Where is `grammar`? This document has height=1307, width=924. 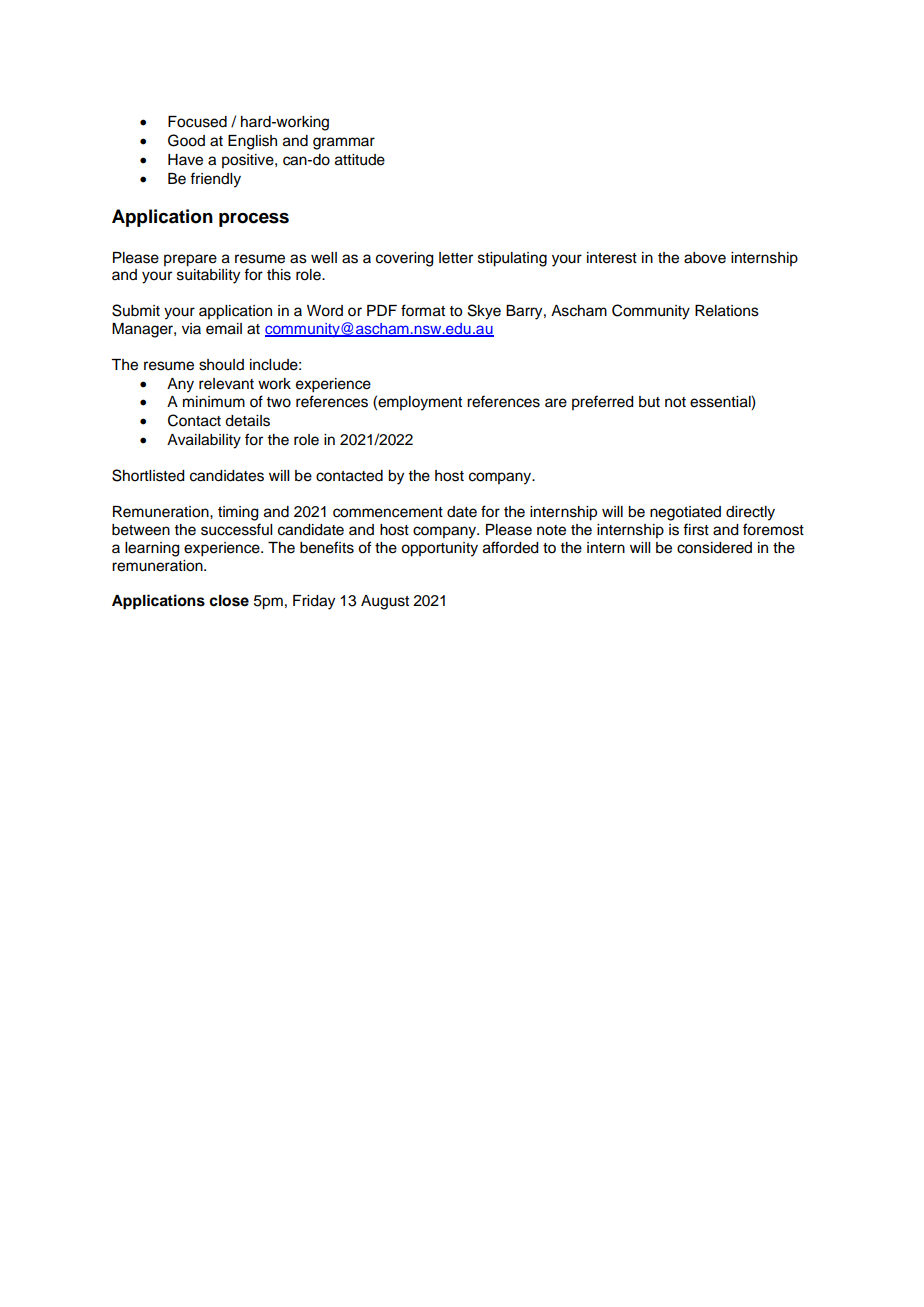
grammar is located at coordinates (344, 143).
